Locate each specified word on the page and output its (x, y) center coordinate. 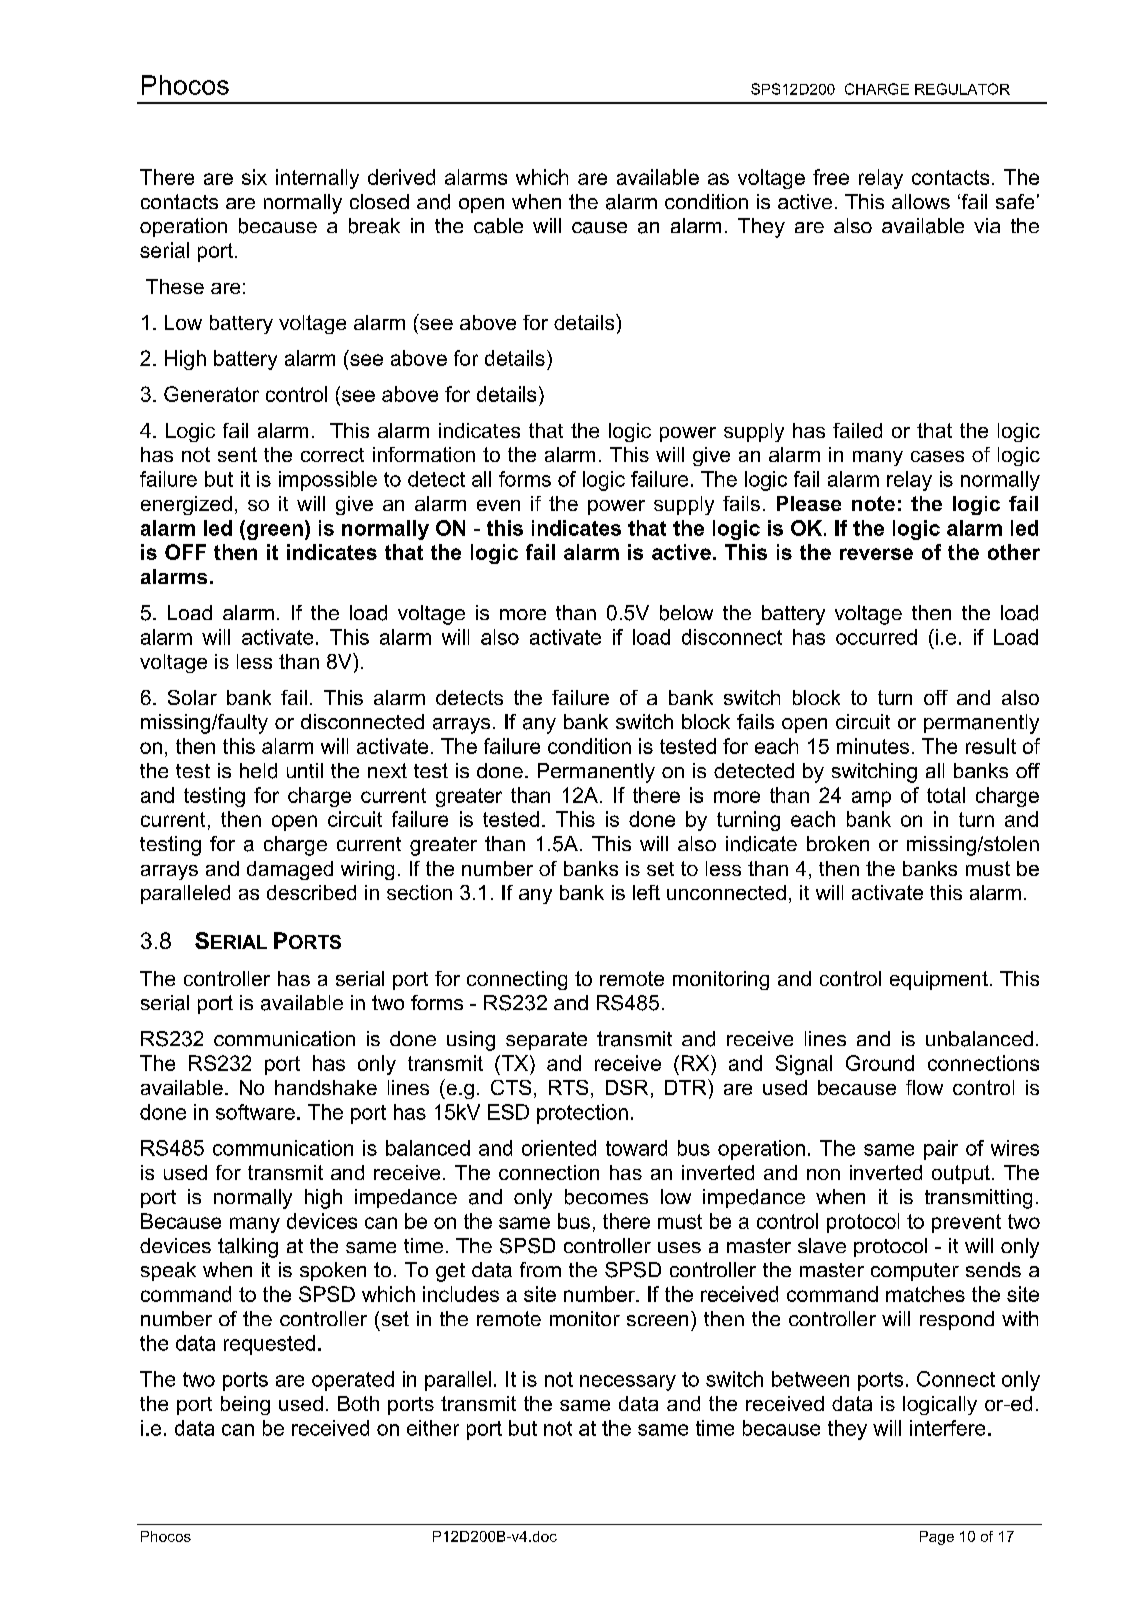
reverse (876, 554)
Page (937, 1538)
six (254, 177)
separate (546, 1041)
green (275, 532)
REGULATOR (962, 89)
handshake (326, 1087)
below (686, 613)
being (245, 1405)
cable (498, 226)
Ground (880, 1063)
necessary (628, 1383)
